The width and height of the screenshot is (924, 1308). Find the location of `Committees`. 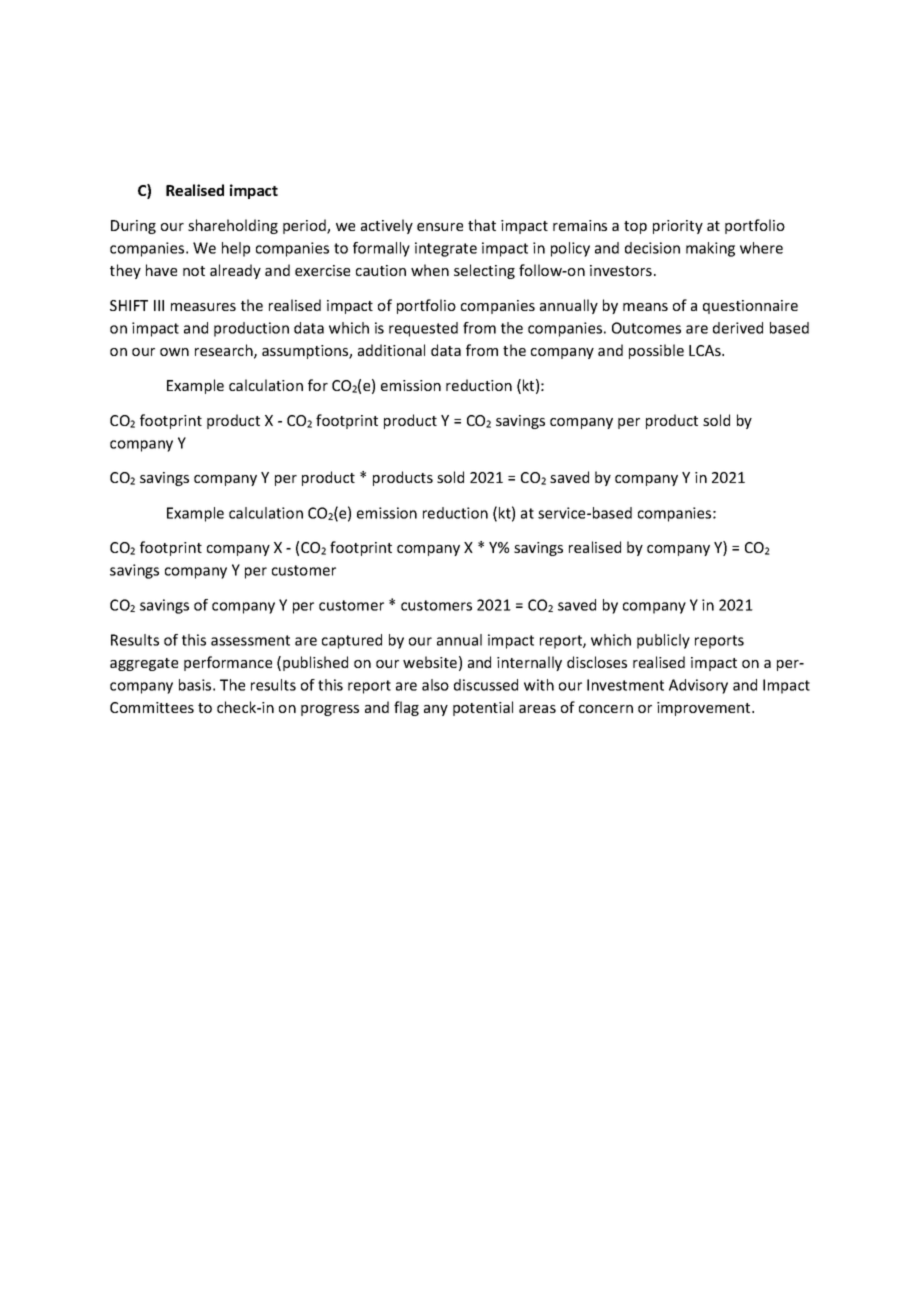

Committees is located at coordinates (152, 707).
